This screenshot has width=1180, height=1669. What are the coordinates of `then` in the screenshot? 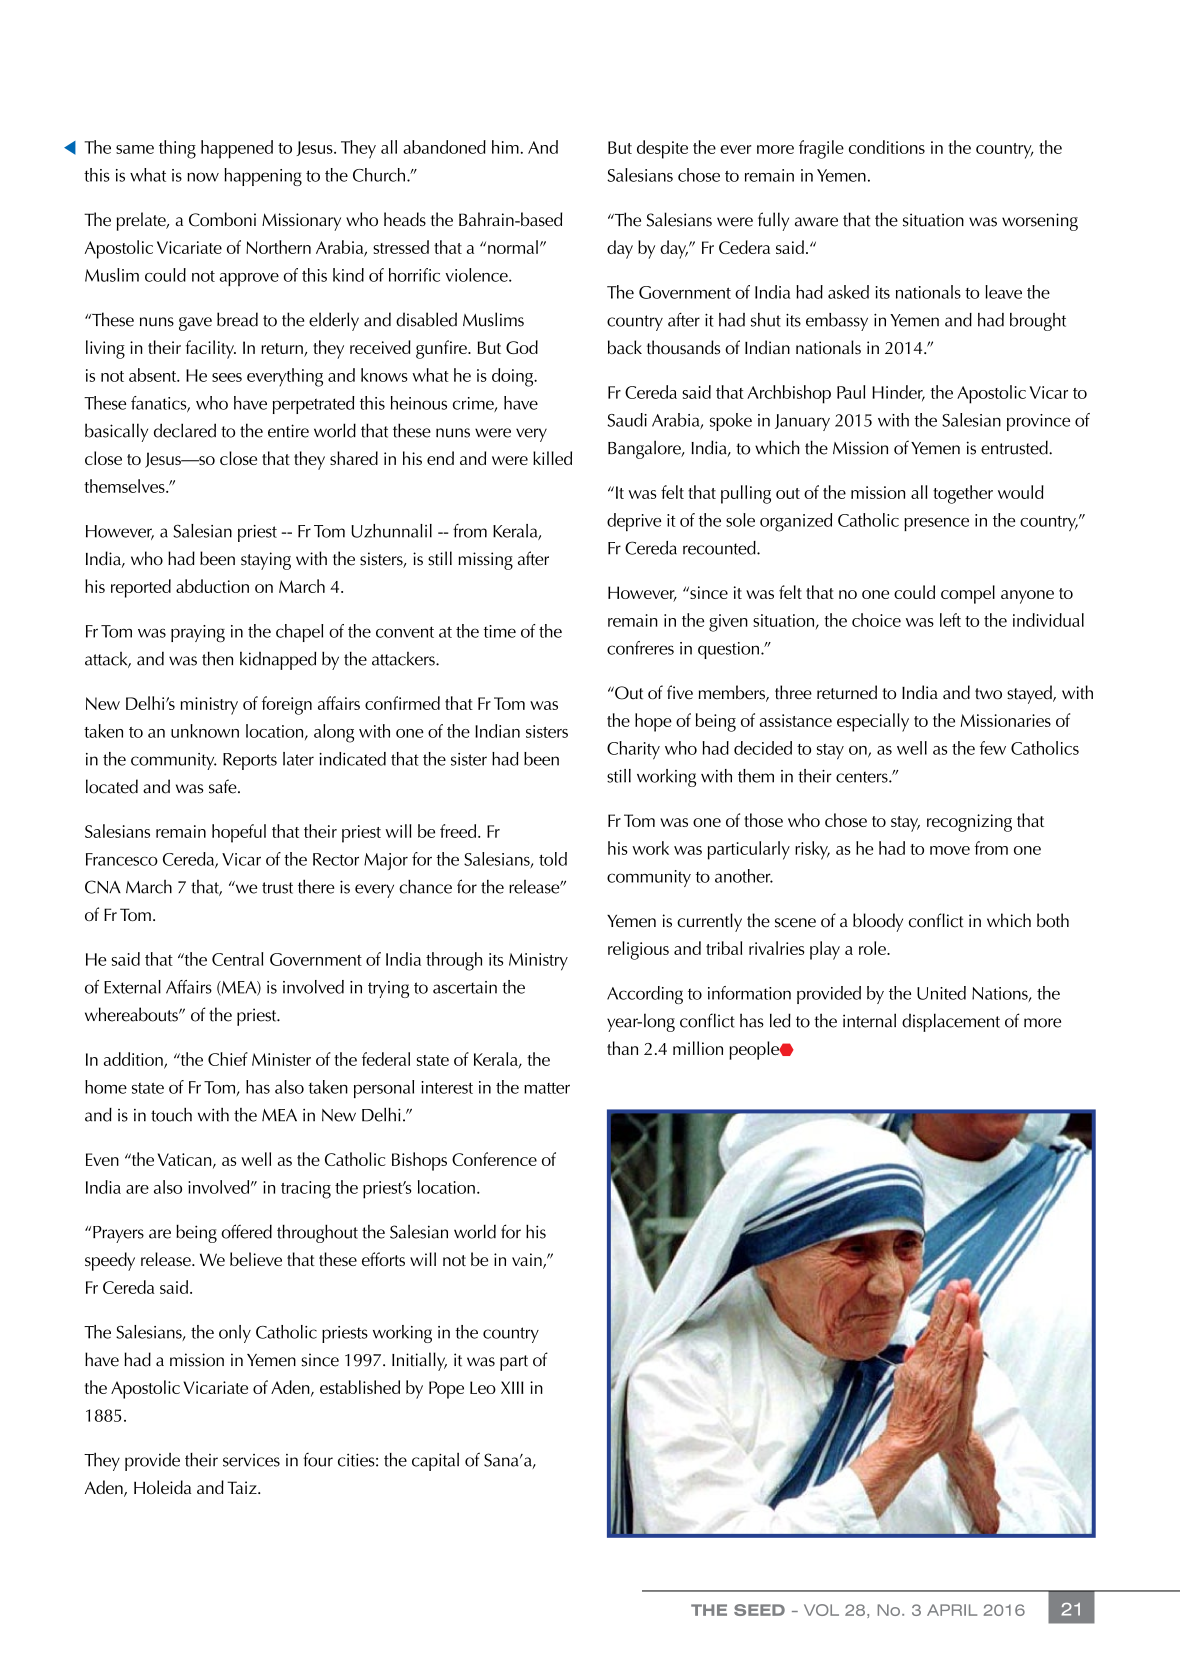 It's located at (217, 658).
